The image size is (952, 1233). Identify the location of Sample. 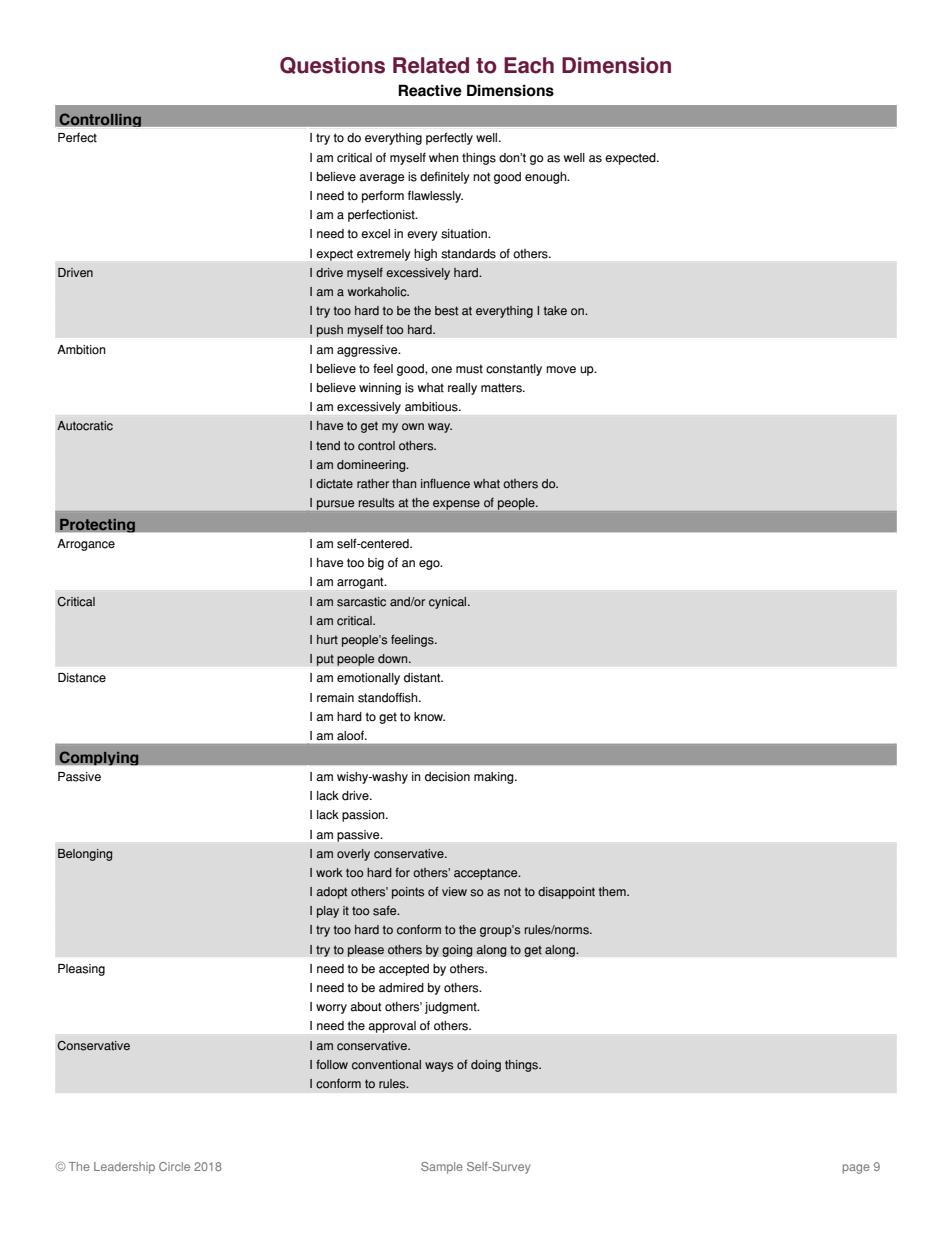
(442, 1168).
